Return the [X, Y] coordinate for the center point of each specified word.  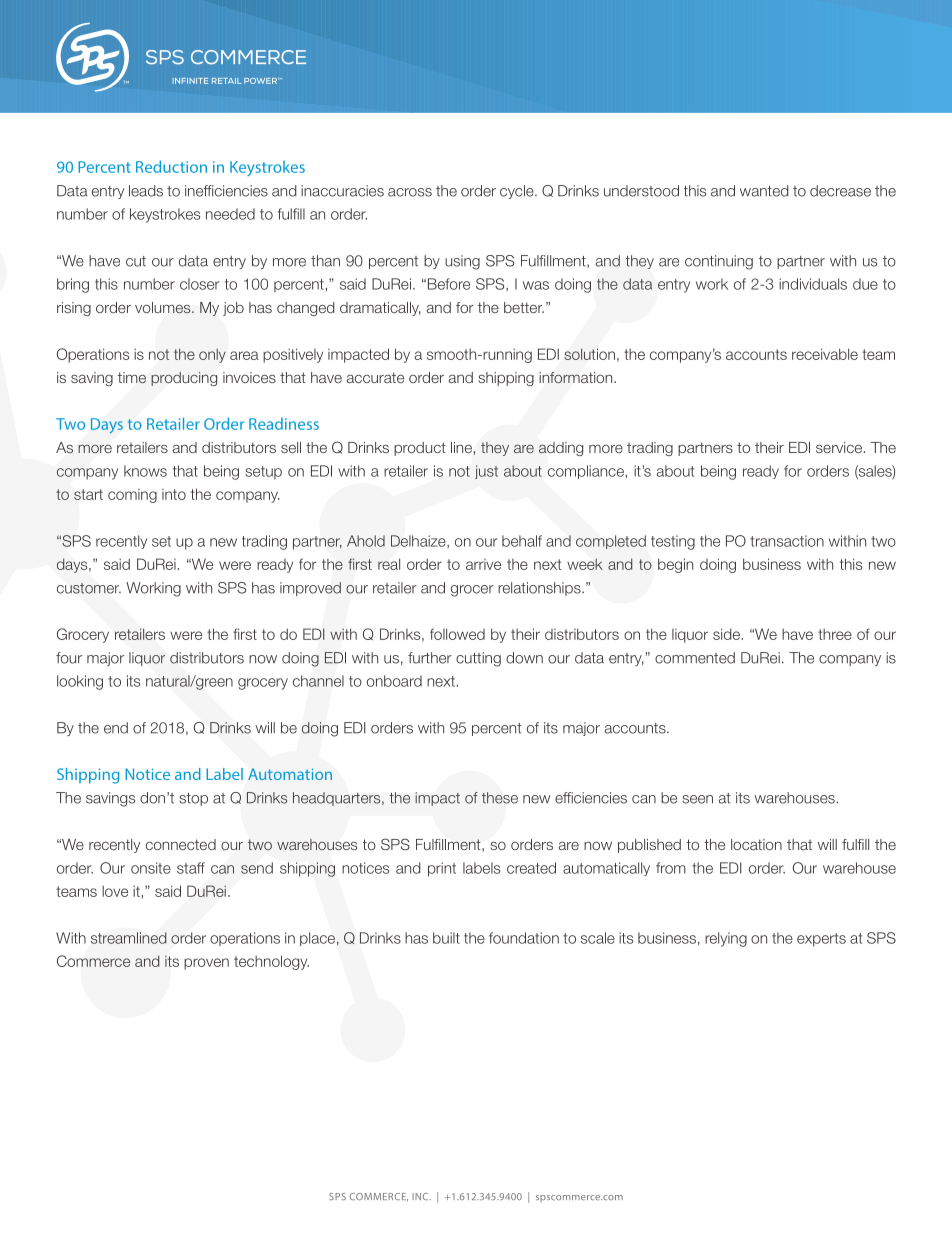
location [756, 844]
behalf [522, 541]
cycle [518, 192]
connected [181, 844]
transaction [787, 541]
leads [146, 191]
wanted [764, 191]
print [442, 869]
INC [421, 1196]
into [174, 494]
